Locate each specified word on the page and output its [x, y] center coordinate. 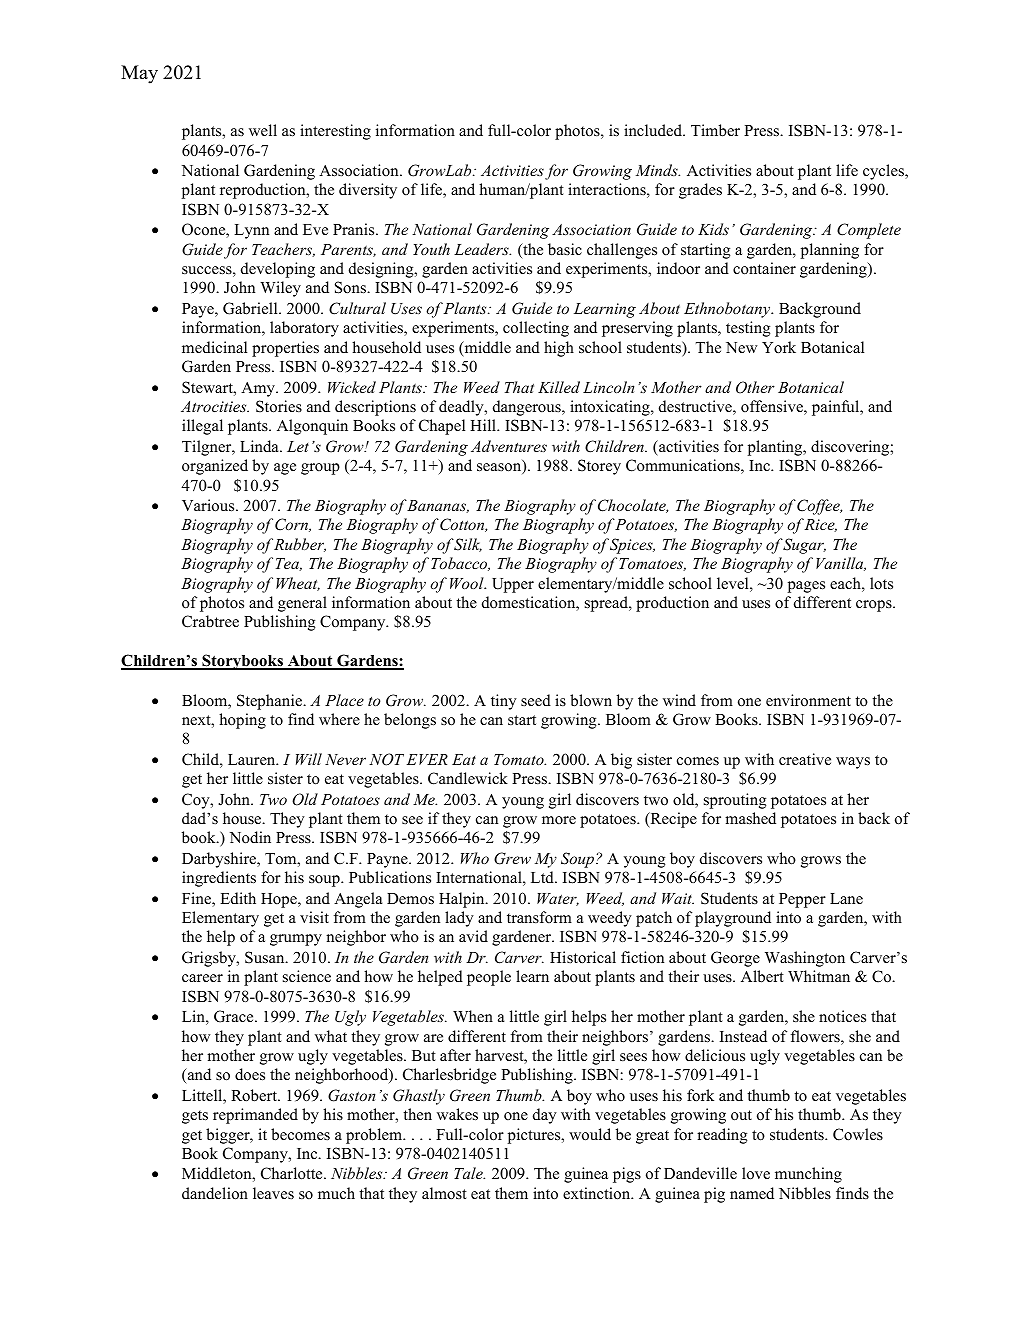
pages [806, 587]
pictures [535, 1136]
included [654, 130]
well [263, 130]
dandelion [215, 1193]
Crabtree [210, 621]
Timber [715, 130]
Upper [513, 585]
